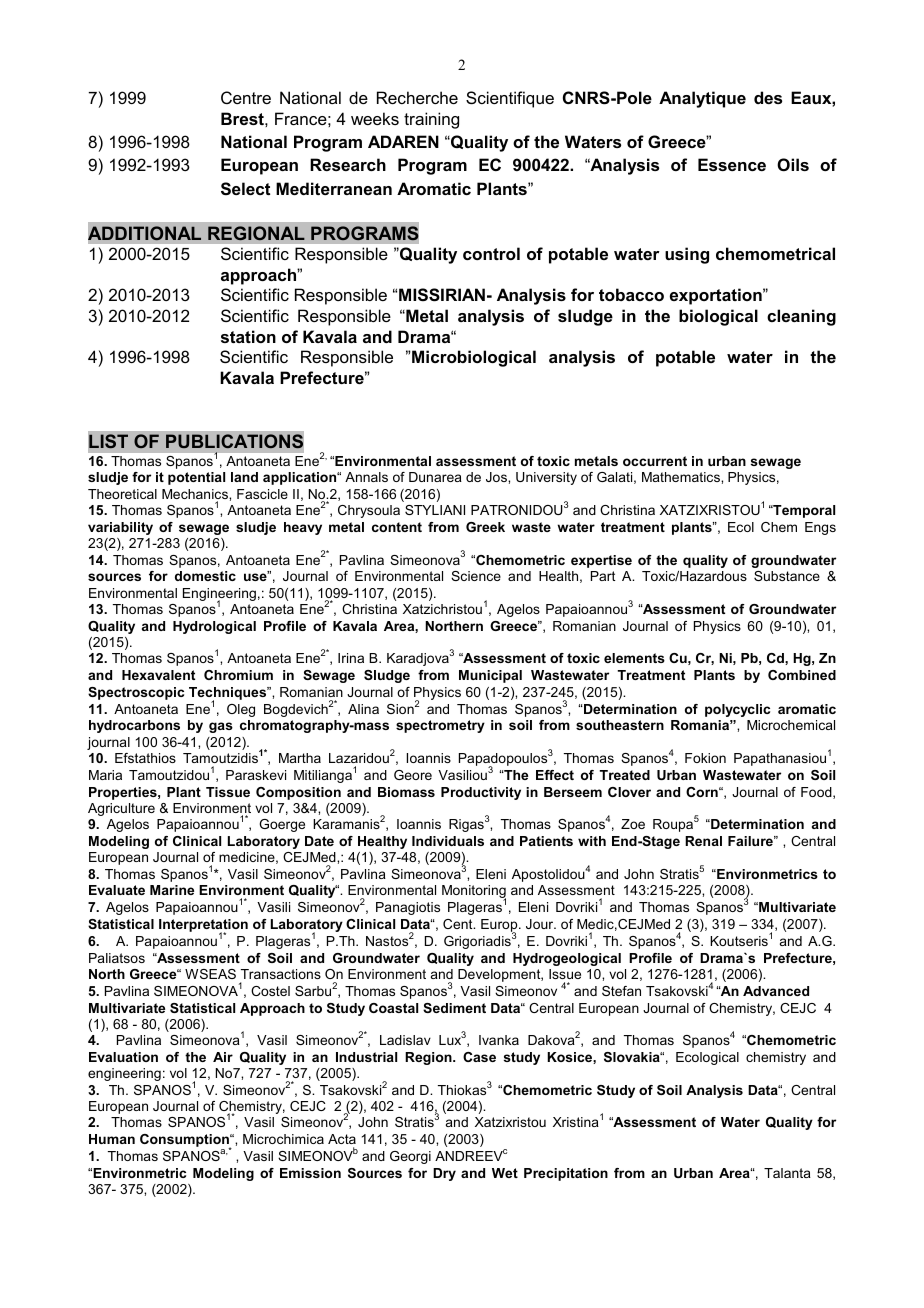  What do you see at coordinates (703, 841) in the image?
I see `Renal` at bounding box center [703, 841].
